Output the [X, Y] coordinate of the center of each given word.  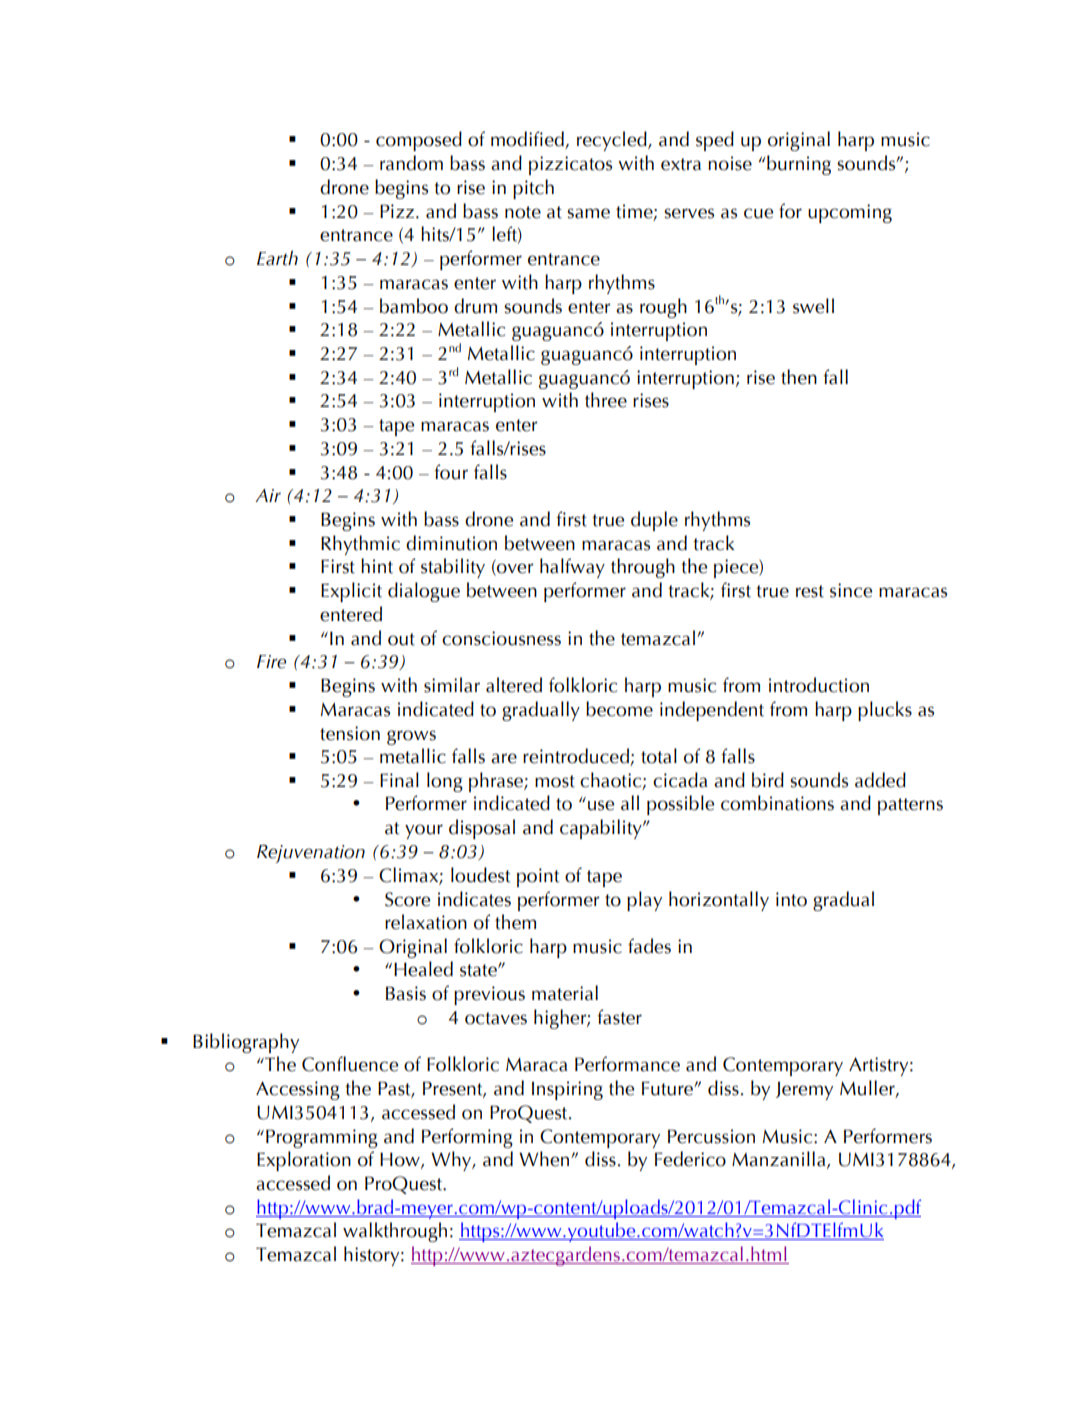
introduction [819, 685]
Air [268, 495]
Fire [271, 662]
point [538, 877]
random [411, 163]
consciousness [501, 638]
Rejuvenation [311, 853]
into [791, 899]
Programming [322, 1138]
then [799, 377]
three [606, 400]
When [545, 1159]
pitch [533, 189]
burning [799, 165]
